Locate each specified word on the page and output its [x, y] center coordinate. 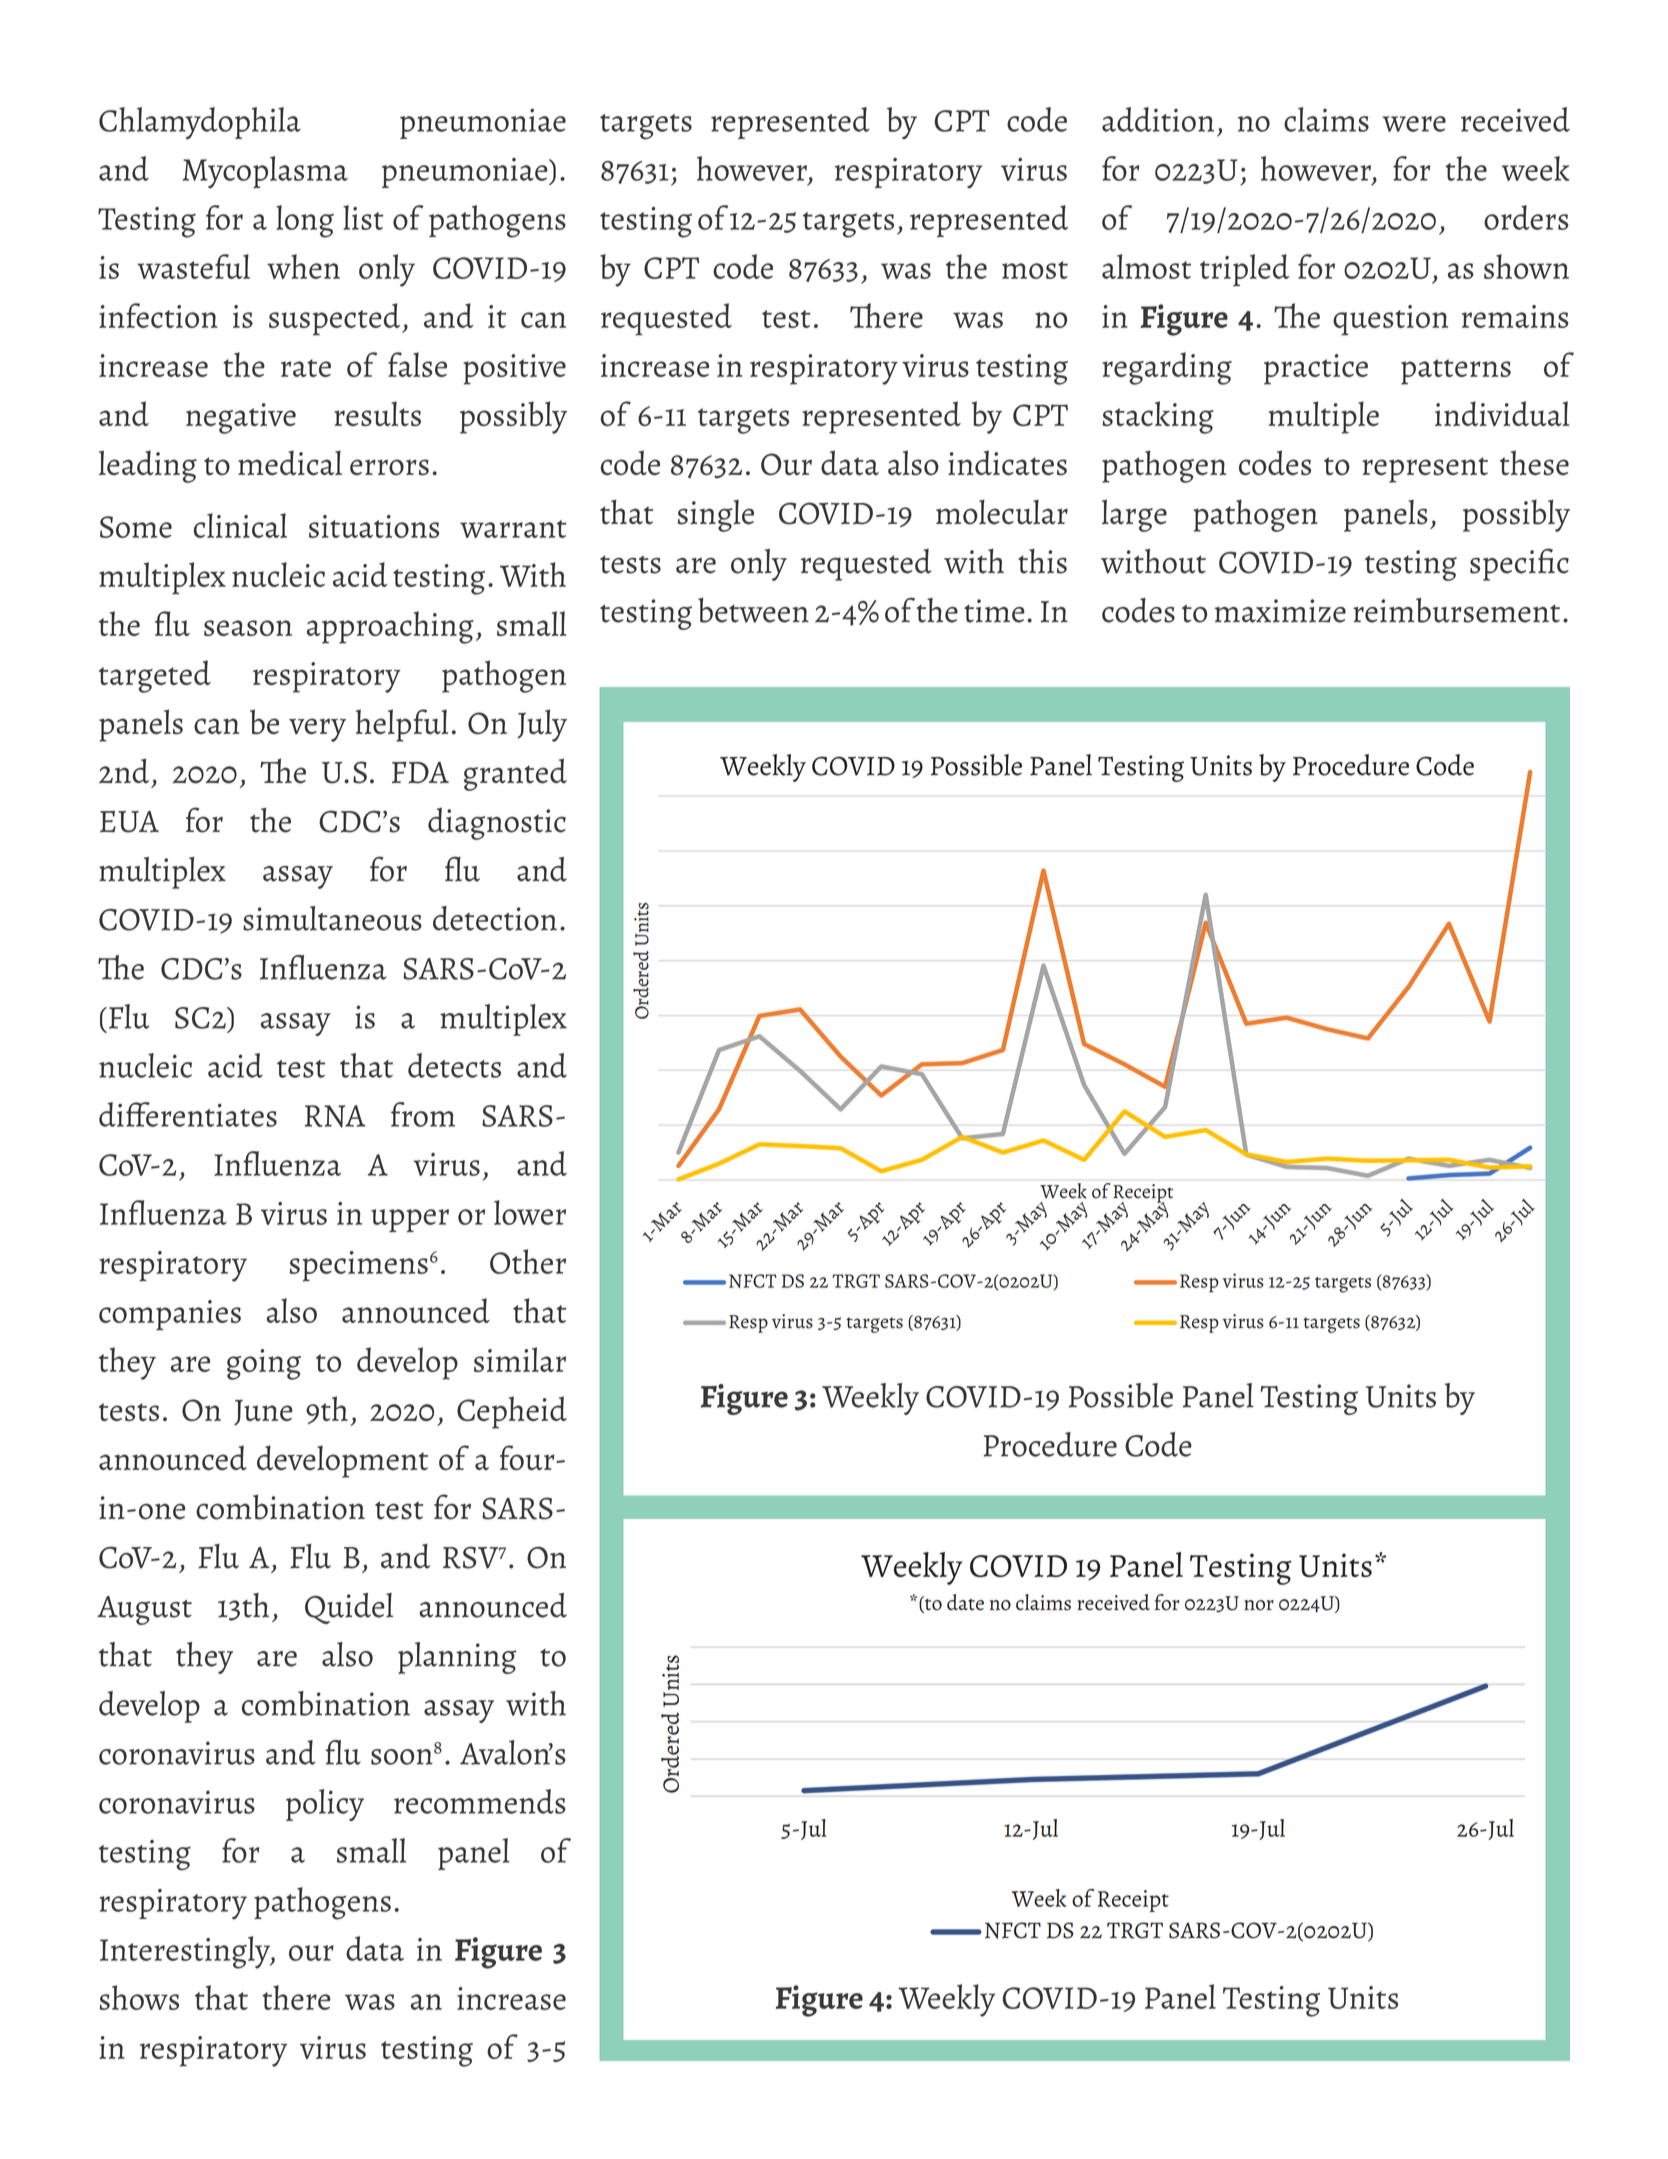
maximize [1280, 611]
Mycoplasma [265, 172]
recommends [480, 1801]
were [1414, 124]
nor [1259, 1605]
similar [520, 1359]
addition [1158, 119]
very [317, 730]
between [753, 610]
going [264, 1364]
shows [139, 1997]
